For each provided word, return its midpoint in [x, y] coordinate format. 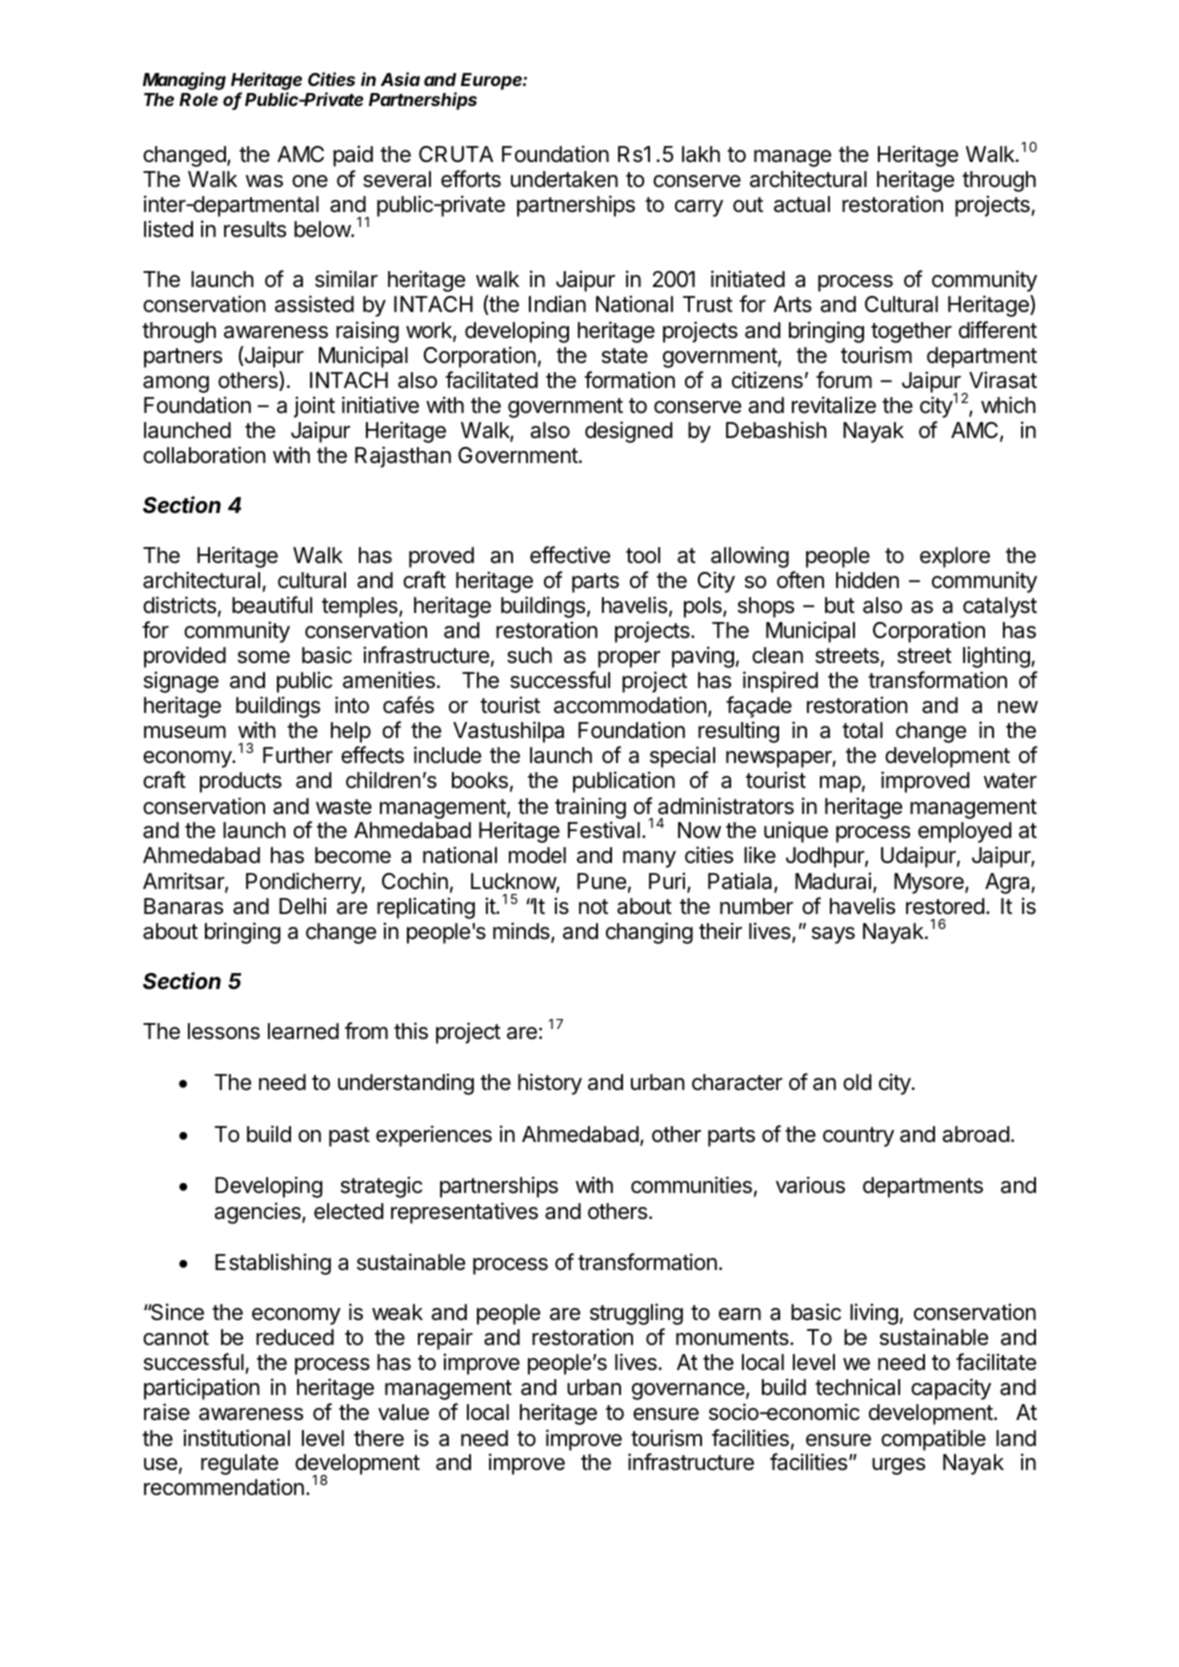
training [590, 808]
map [840, 784]
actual [802, 204]
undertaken [564, 179]
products [241, 782]
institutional [236, 1438]
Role [198, 99]
